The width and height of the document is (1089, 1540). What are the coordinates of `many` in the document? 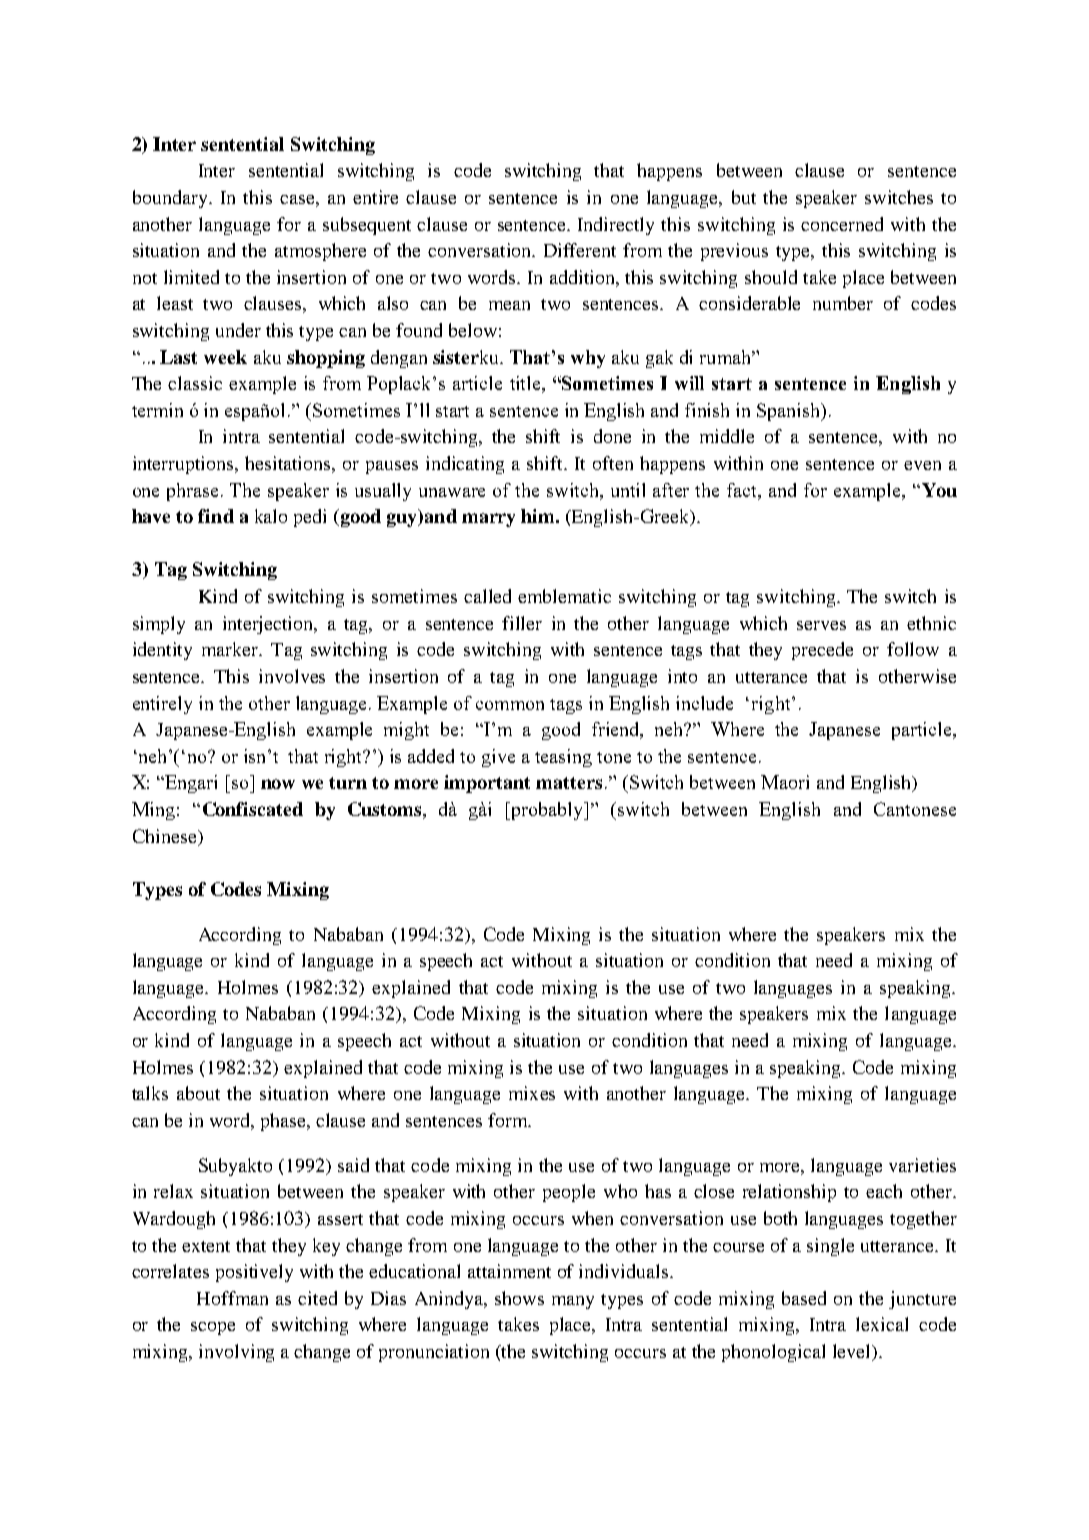 It's located at (573, 1302).
